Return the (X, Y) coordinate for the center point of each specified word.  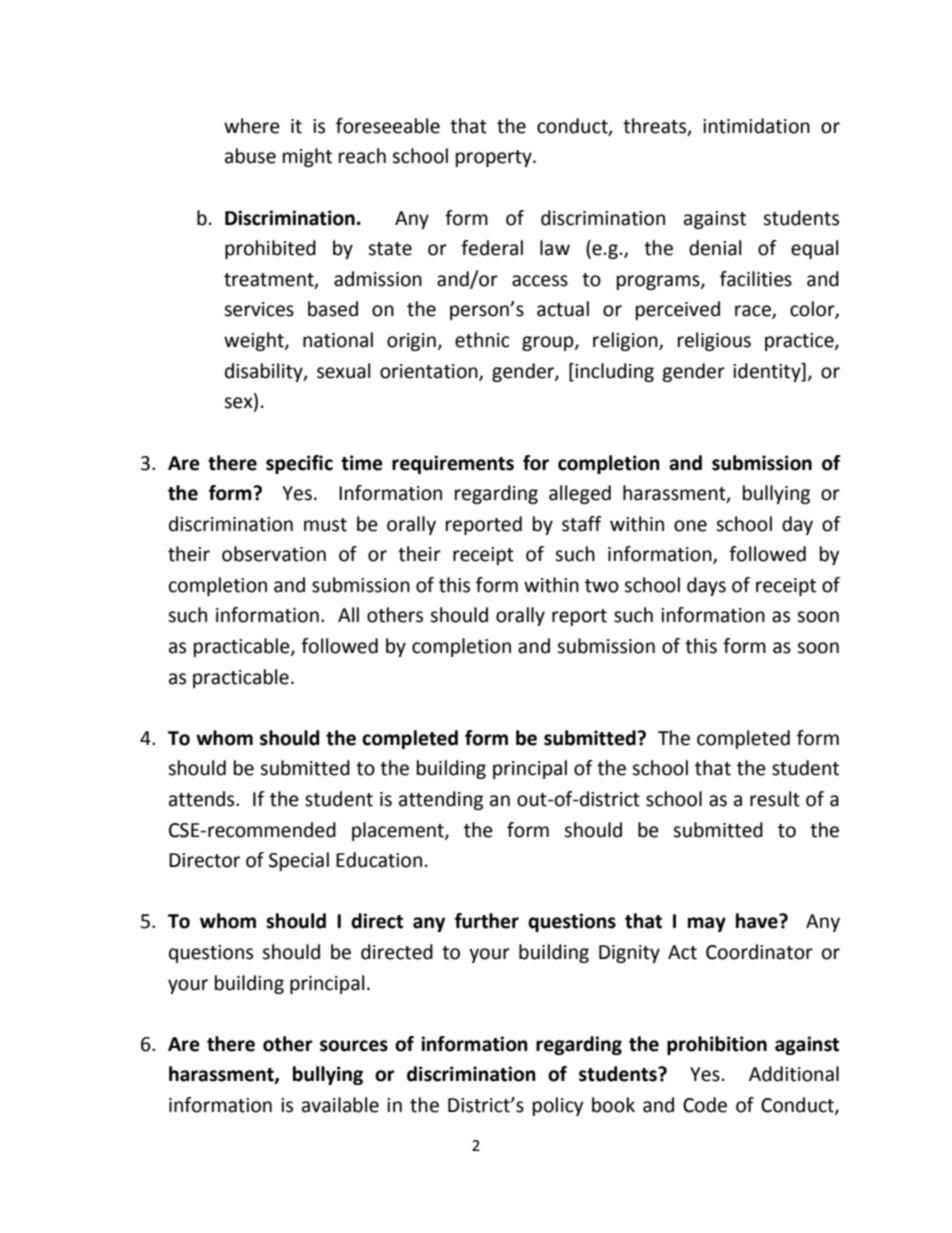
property (495, 158)
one (690, 526)
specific (299, 464)
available (340, 1105)
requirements (453, 464)
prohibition (717, 1045)
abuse (250, 156)
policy (558, 1106)
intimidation (756, 126)
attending (441, 800)
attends (203, 799)
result (775, 799)
